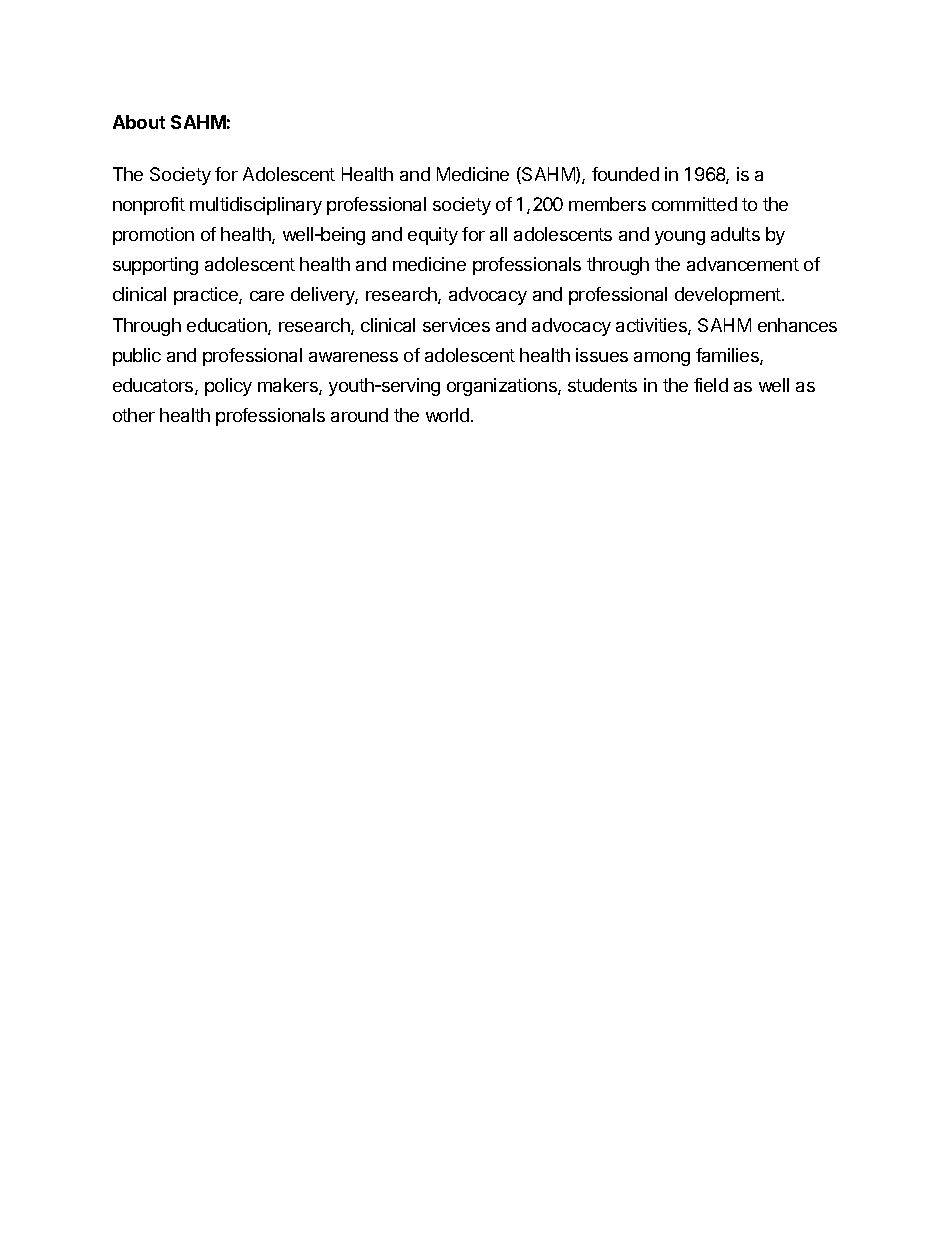  I want to click on promotion, so click(153, 236).
